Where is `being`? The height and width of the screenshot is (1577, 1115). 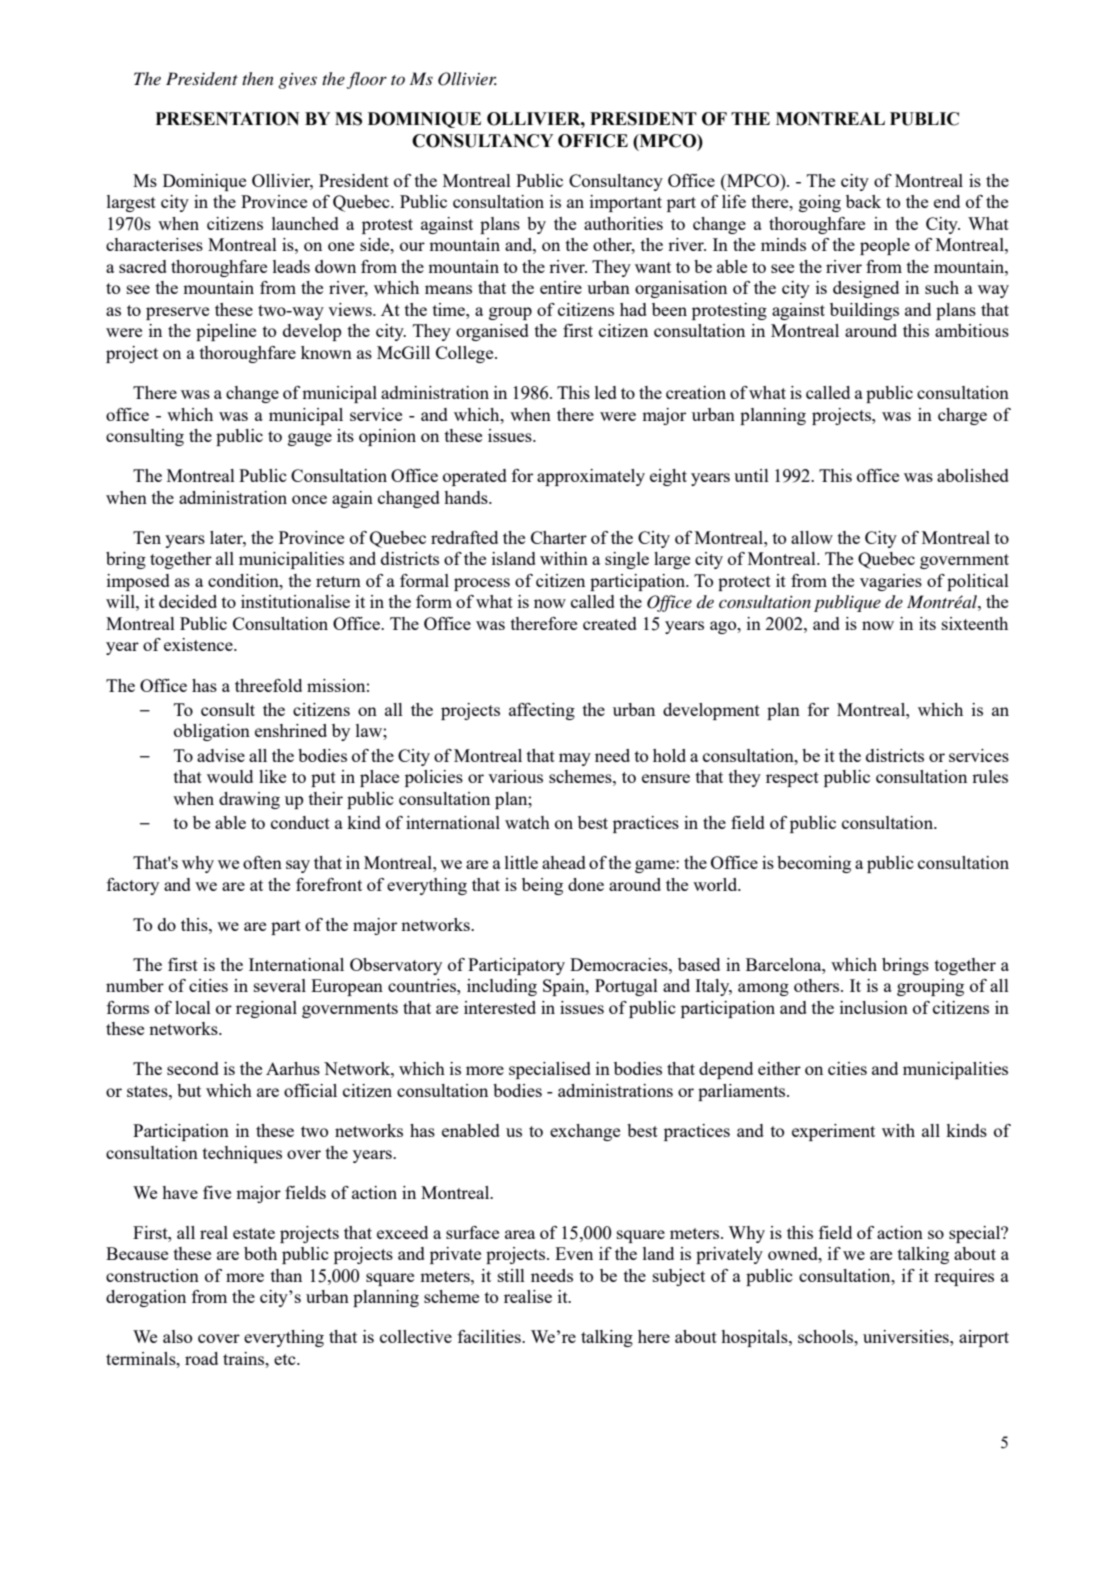 being is located at coordinates (542, 886).
